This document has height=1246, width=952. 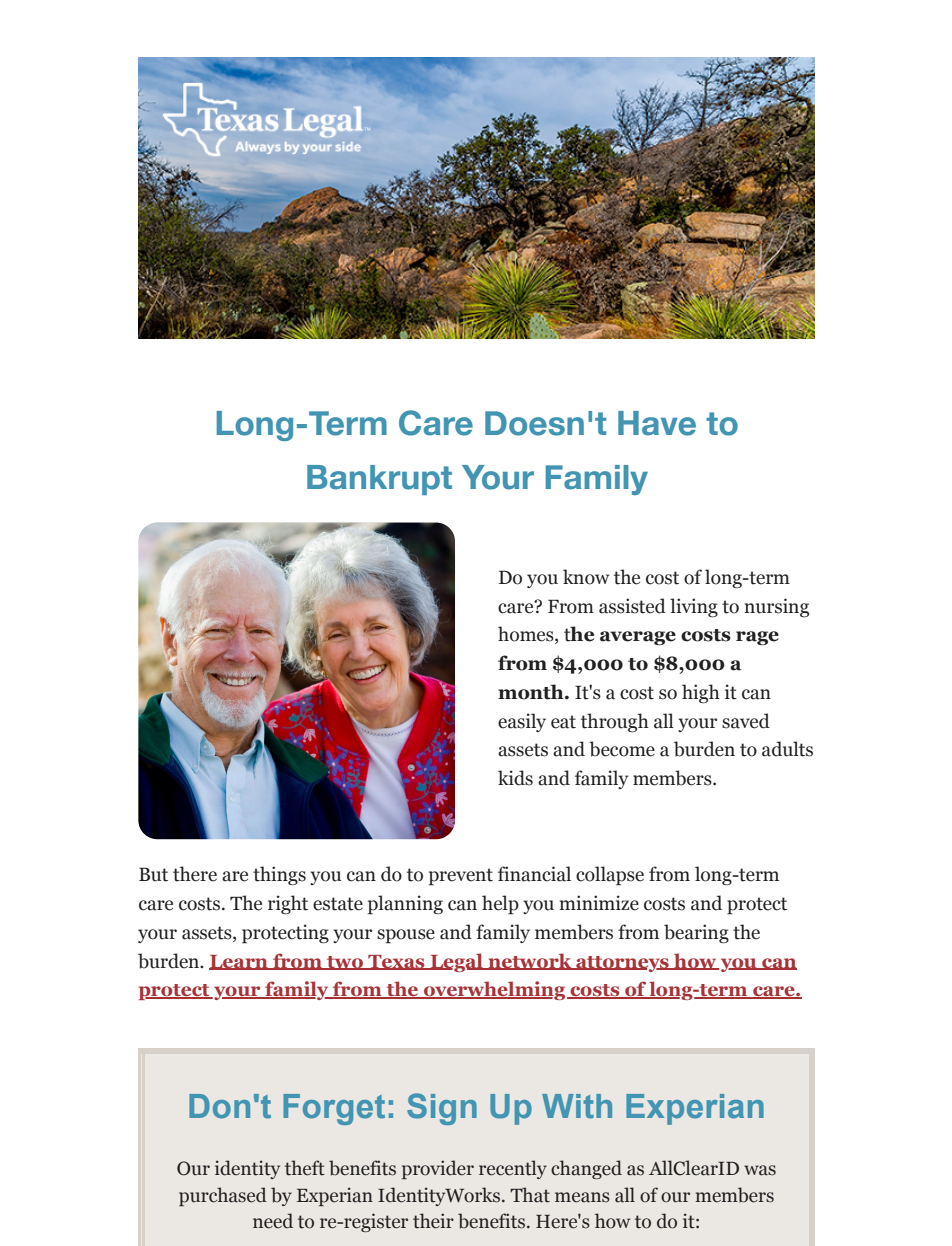 I want to click on high, so click(x=701, y=694).
